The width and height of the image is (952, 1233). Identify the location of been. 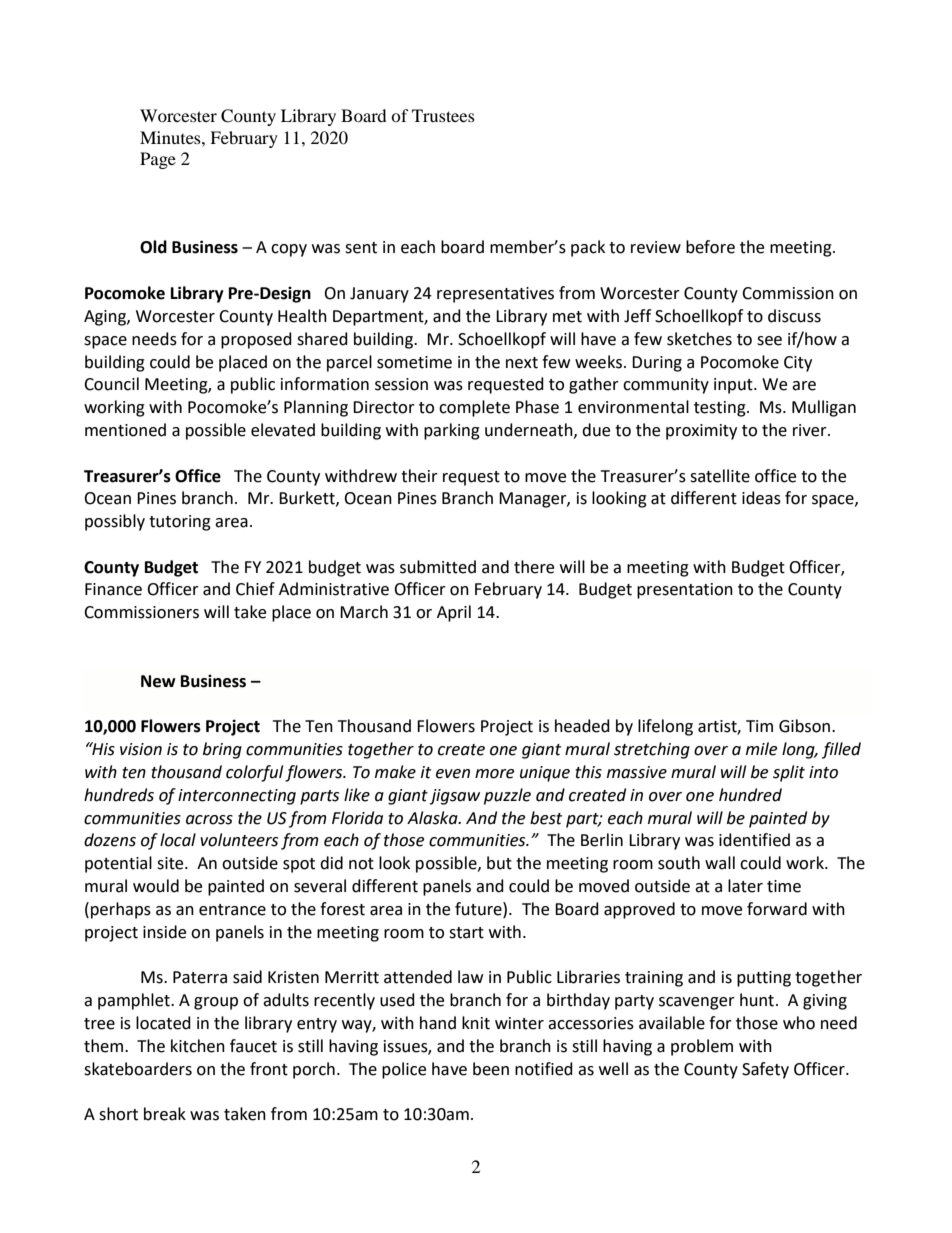
(491, 1069).
